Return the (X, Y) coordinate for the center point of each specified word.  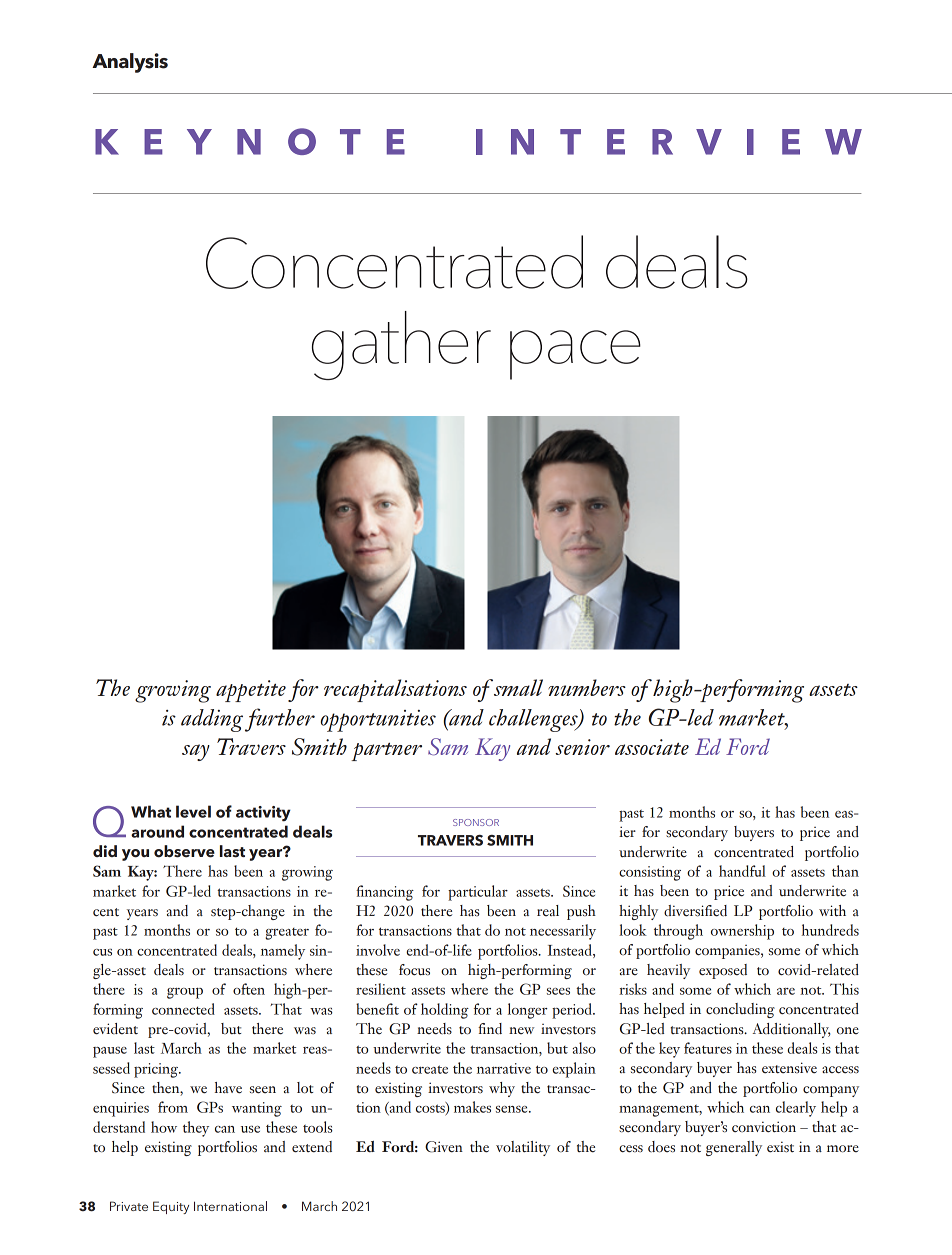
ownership (742, 932)
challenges (534, 720)
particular (478, 893)
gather (401, 345)
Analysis (130, 63)
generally (734, 1148)
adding (212, 720)
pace (575, 355)
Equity (171, 1207)
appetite (251, 691)
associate (652, 747)
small (518, 687)
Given (444, 1147)
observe (184, 851)
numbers (587, 687)
